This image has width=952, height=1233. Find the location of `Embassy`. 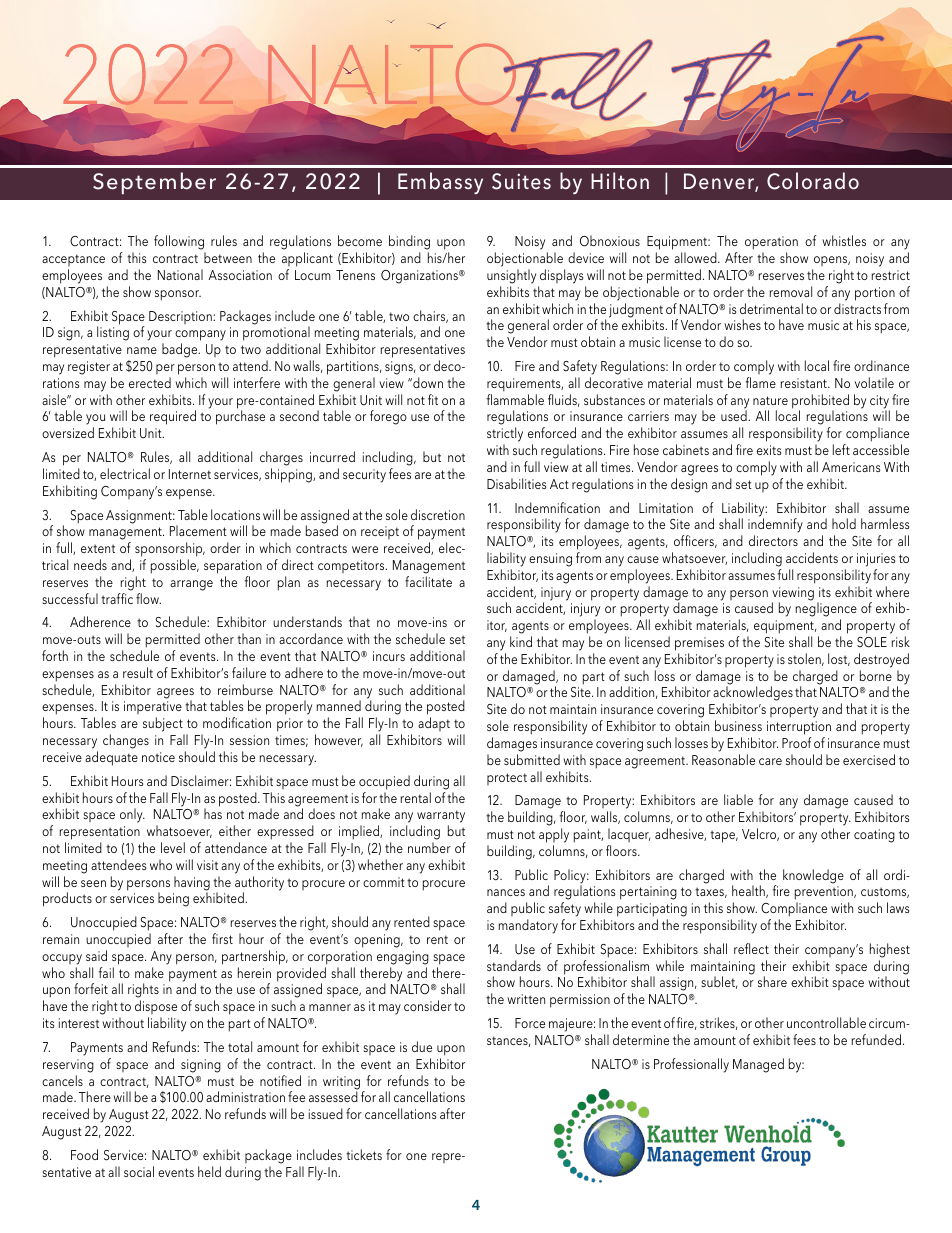

Embassy is located at coordinates (440, 183).
